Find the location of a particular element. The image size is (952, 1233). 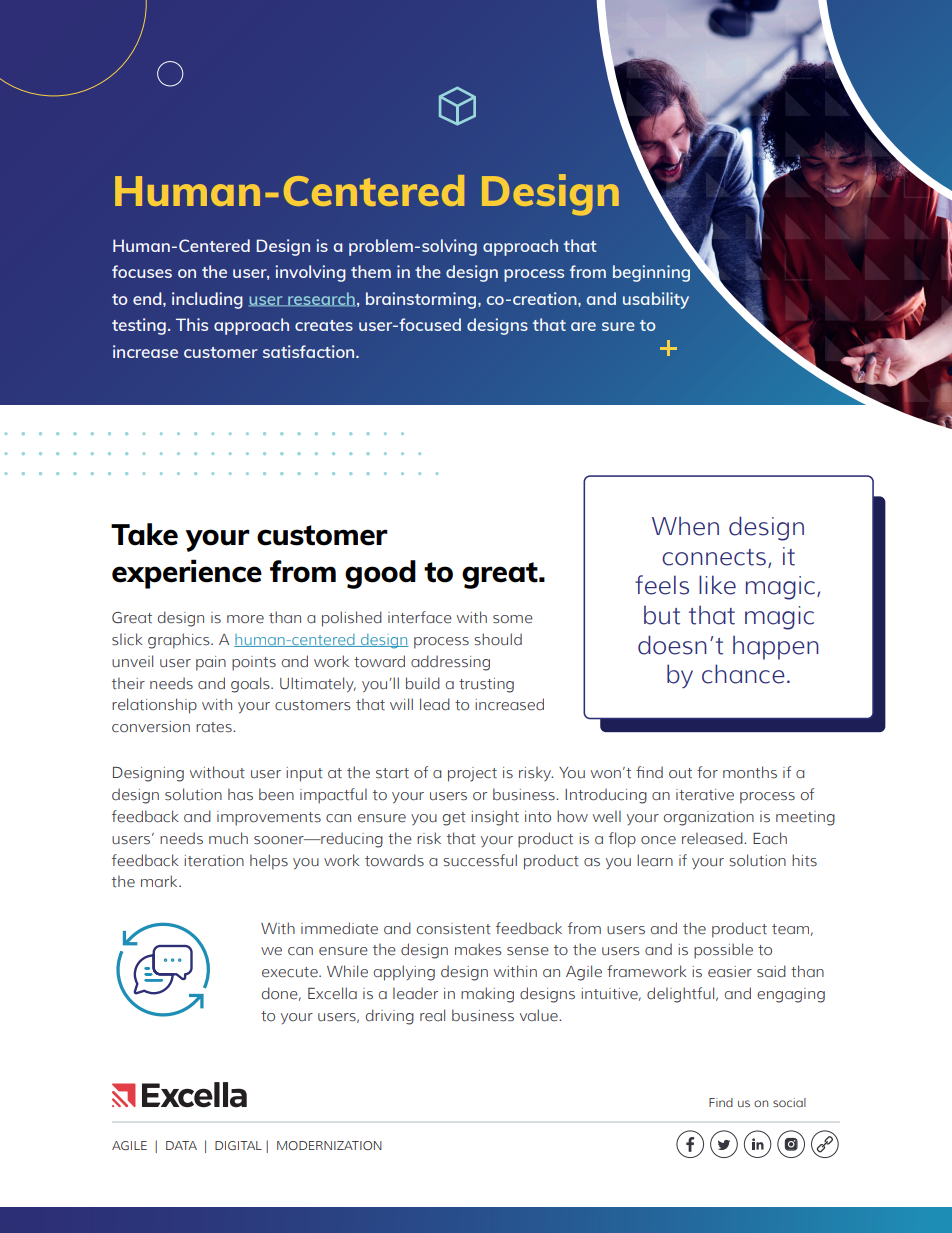

should is located at coordinates (498, 639).
